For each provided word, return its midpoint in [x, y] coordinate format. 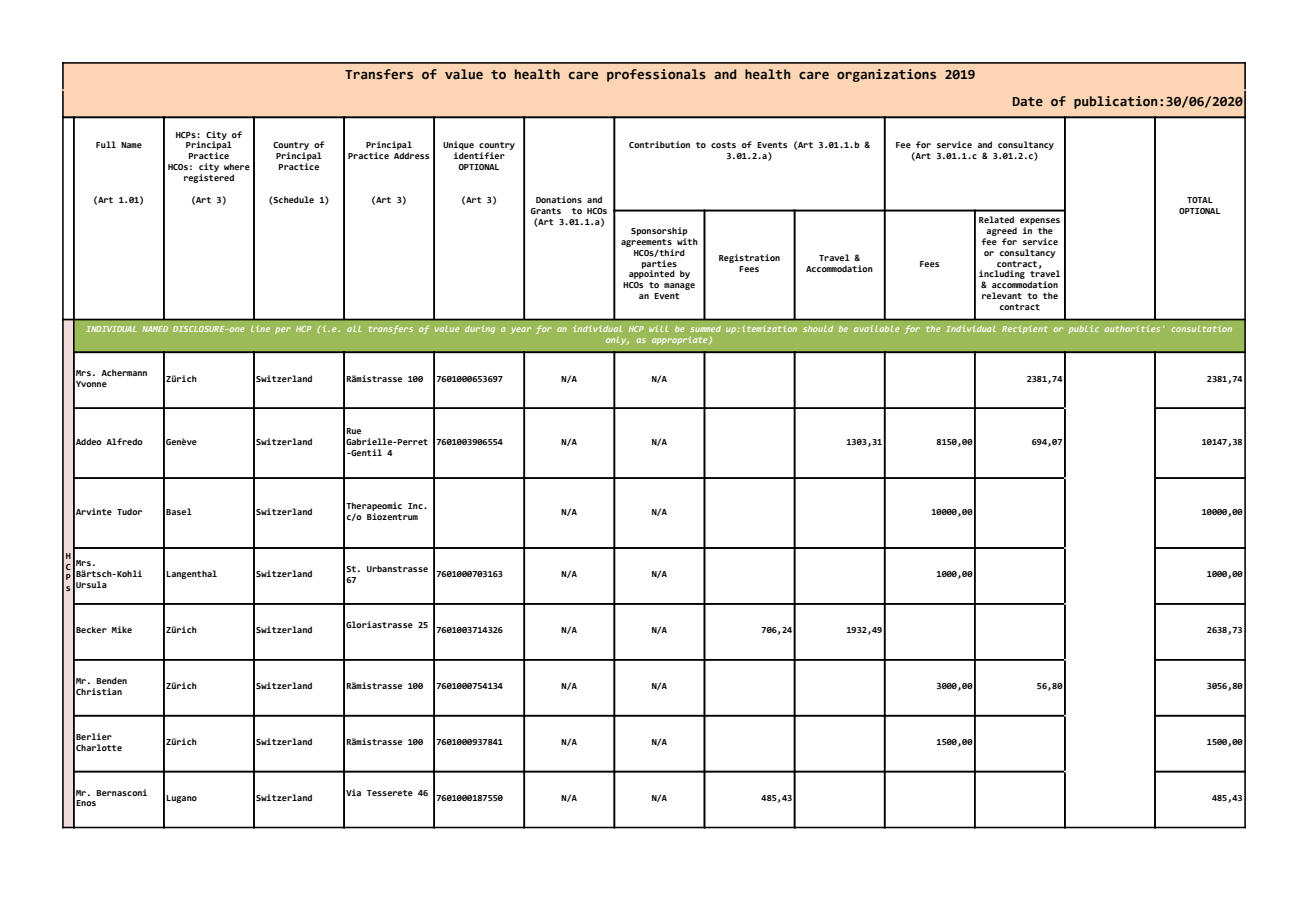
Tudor [129, 511]
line [260, 328]
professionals [656, 75]
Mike [121, 629]
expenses [1040, 221]
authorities [1132, 328]
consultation [1201, 328]
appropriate [681, 340]
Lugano [181, 799]
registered [209, 178]
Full [106, 144]
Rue [353, 431]
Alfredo [124, 441]
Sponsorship [659, 231]
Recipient [1025, 329]
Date [1028, 102]
